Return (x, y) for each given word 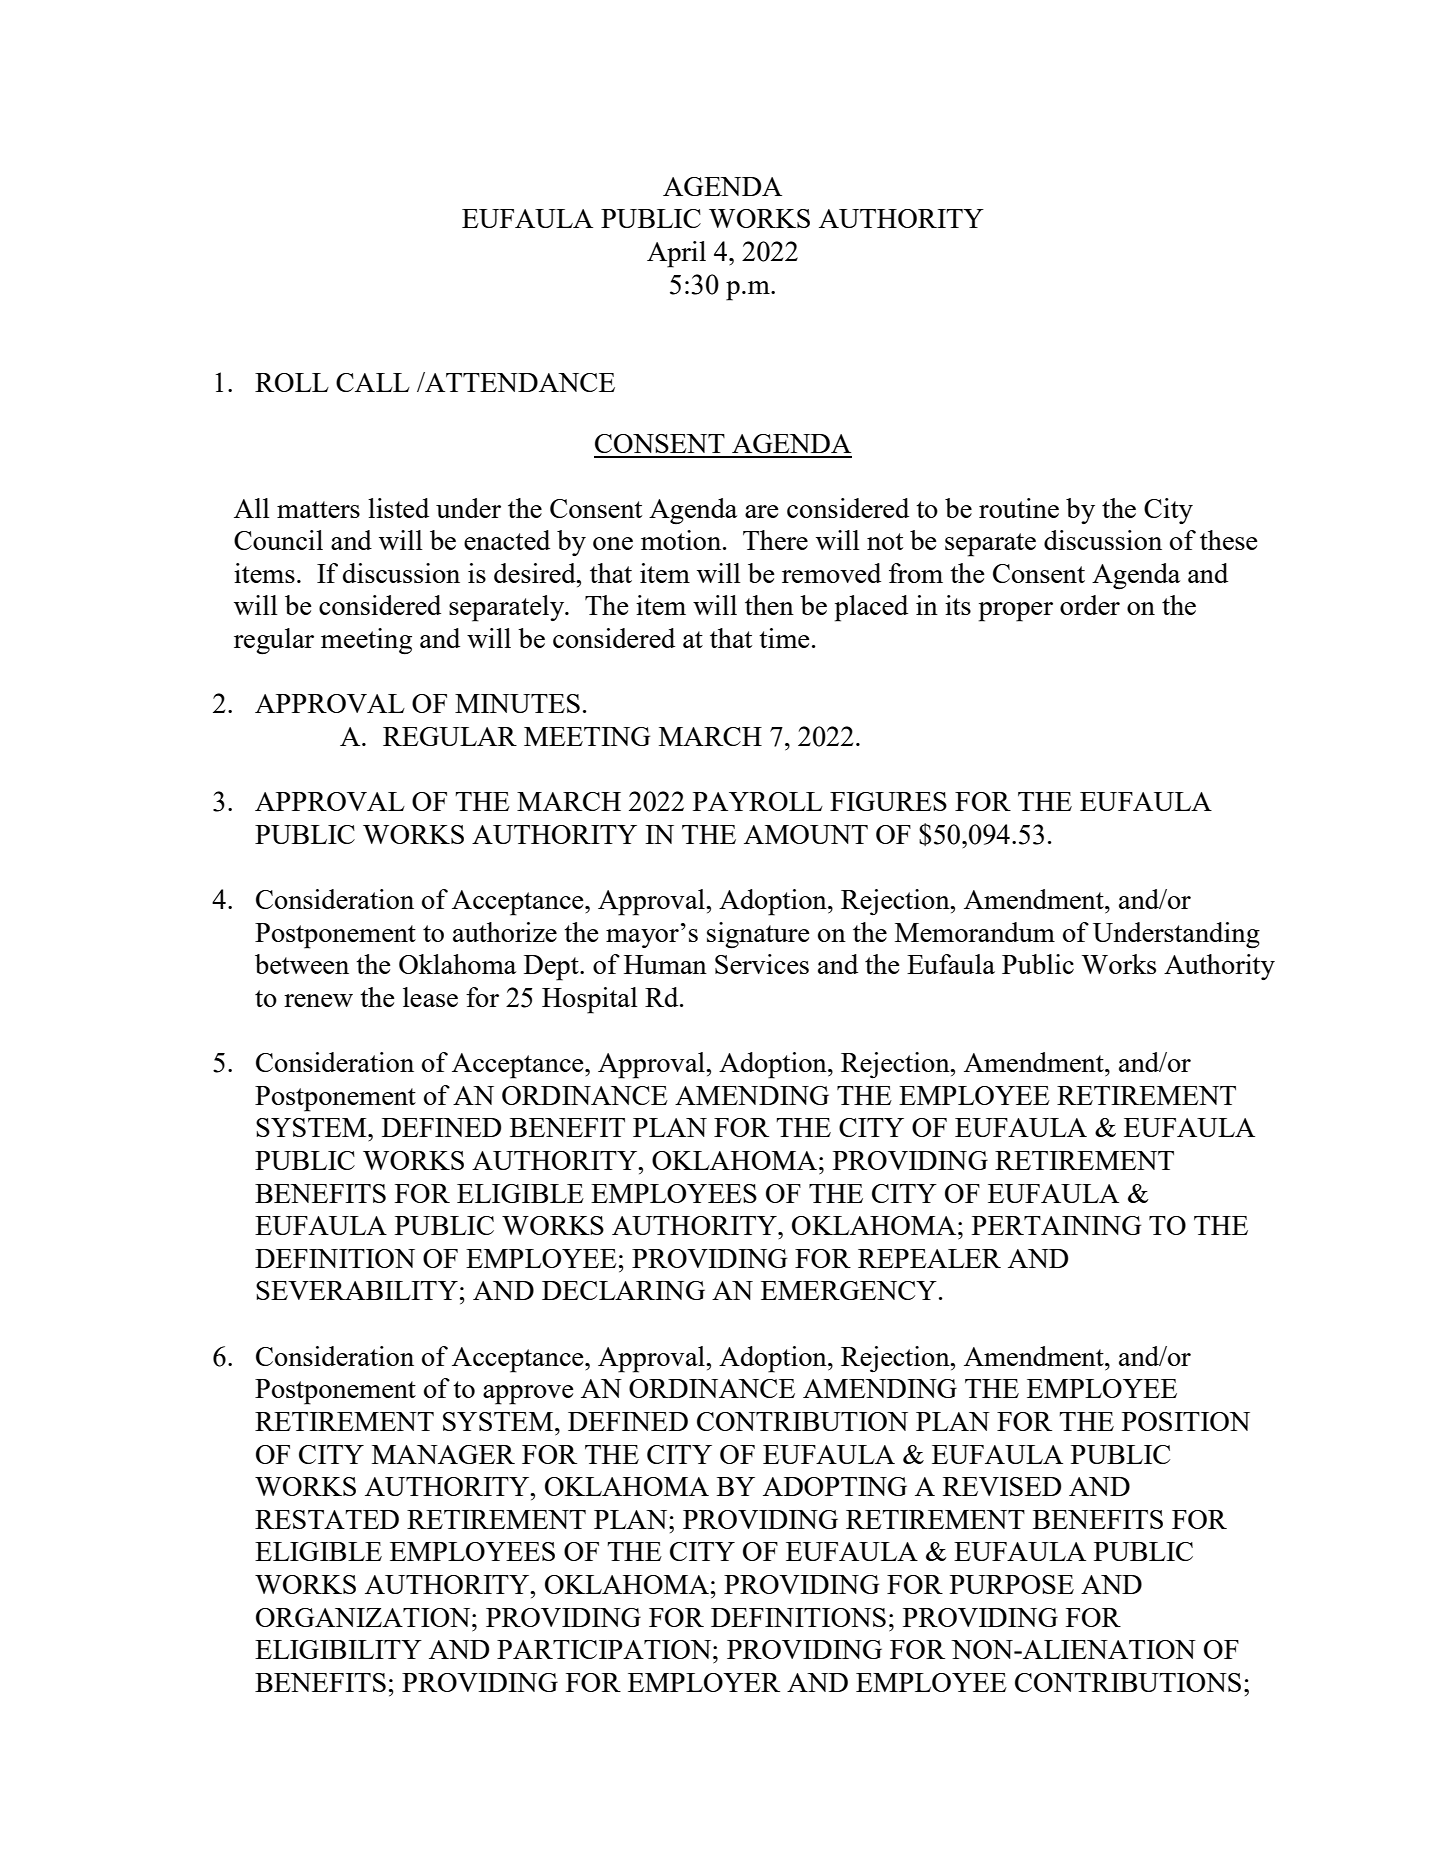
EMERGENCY (849, 1290)
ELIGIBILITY (338, 1649)
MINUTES (517, 703)
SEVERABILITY (357, 1290)
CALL (373, 382)
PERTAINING (1056, 1225)
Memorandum (975, 932)
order (1090, 605)
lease (430, 997)
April (676, 254)
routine (1019, 508)
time (784, 638)
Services (762, 964)
